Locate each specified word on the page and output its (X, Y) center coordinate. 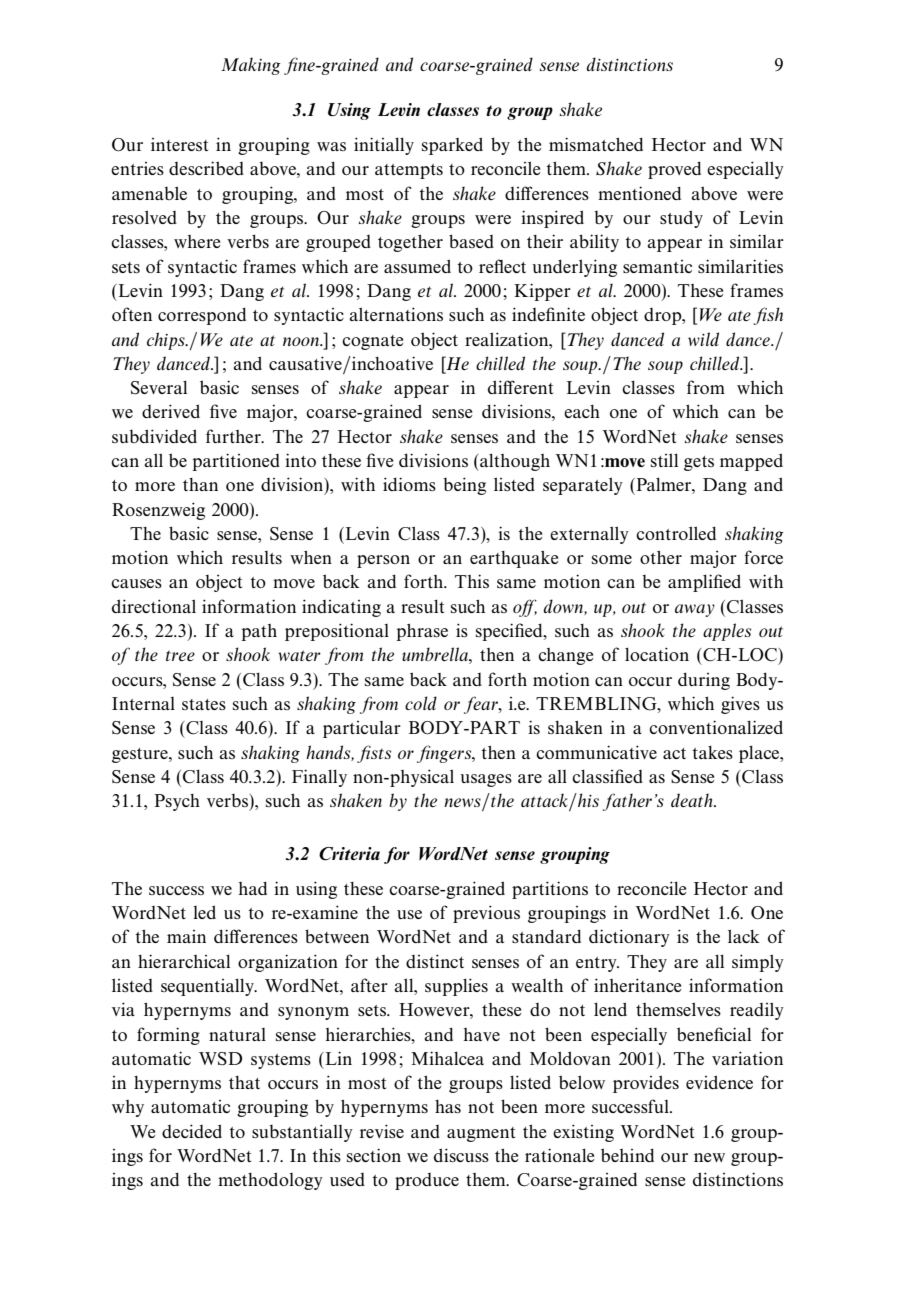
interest (179, 144)
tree (180, 655)
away (695, 610)
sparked (452, 146)
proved (674, 170)
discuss (461, 1155)
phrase (422, 632)
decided (192, 1131)
